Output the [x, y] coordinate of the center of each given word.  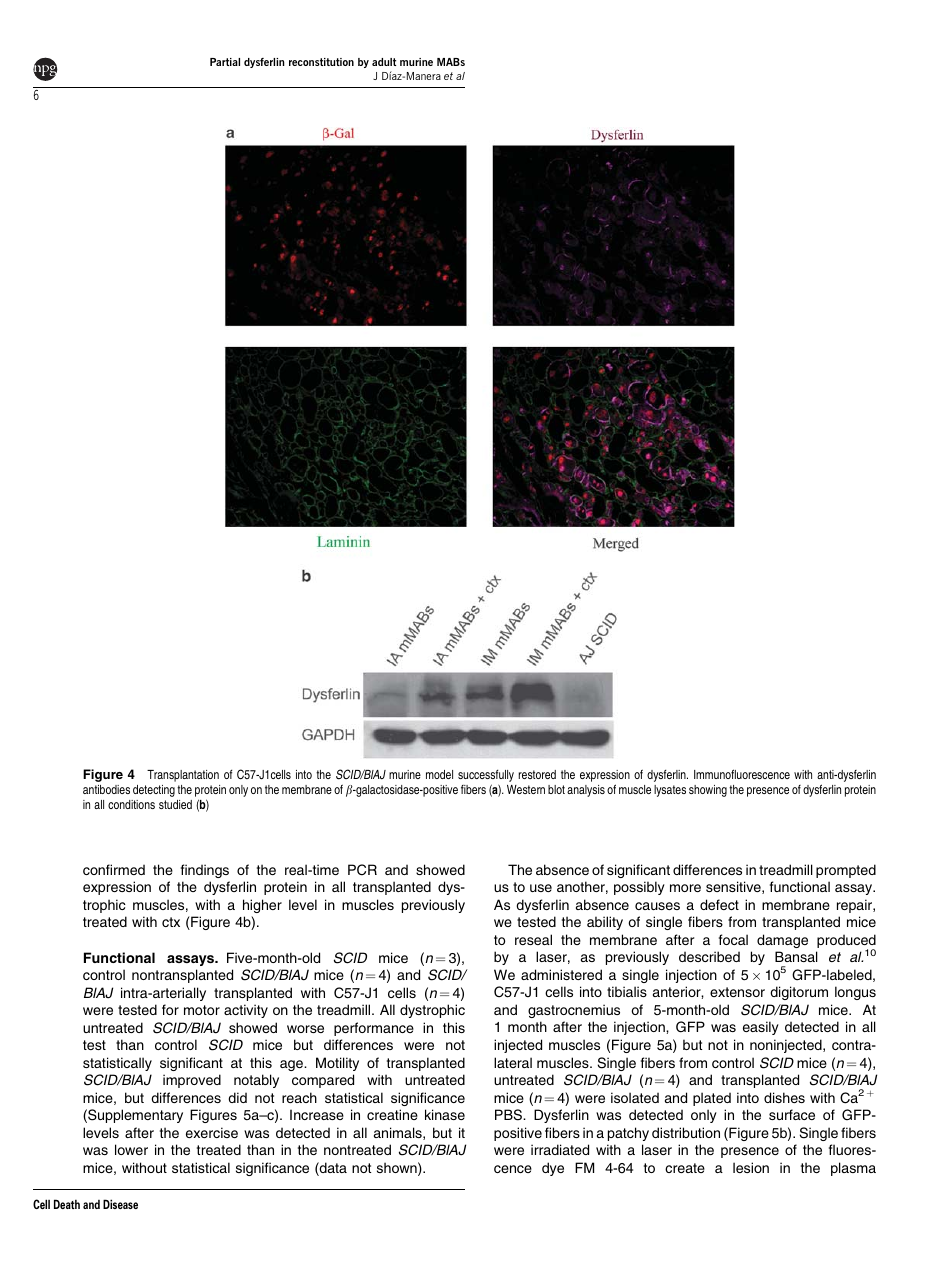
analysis [586, 791]
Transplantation [183, 776]
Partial [225, 62]
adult [384, 62]
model [439, 774]
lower [131, 1149]
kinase [445, 1114]
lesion [751, 1167]
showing [708, 791]
